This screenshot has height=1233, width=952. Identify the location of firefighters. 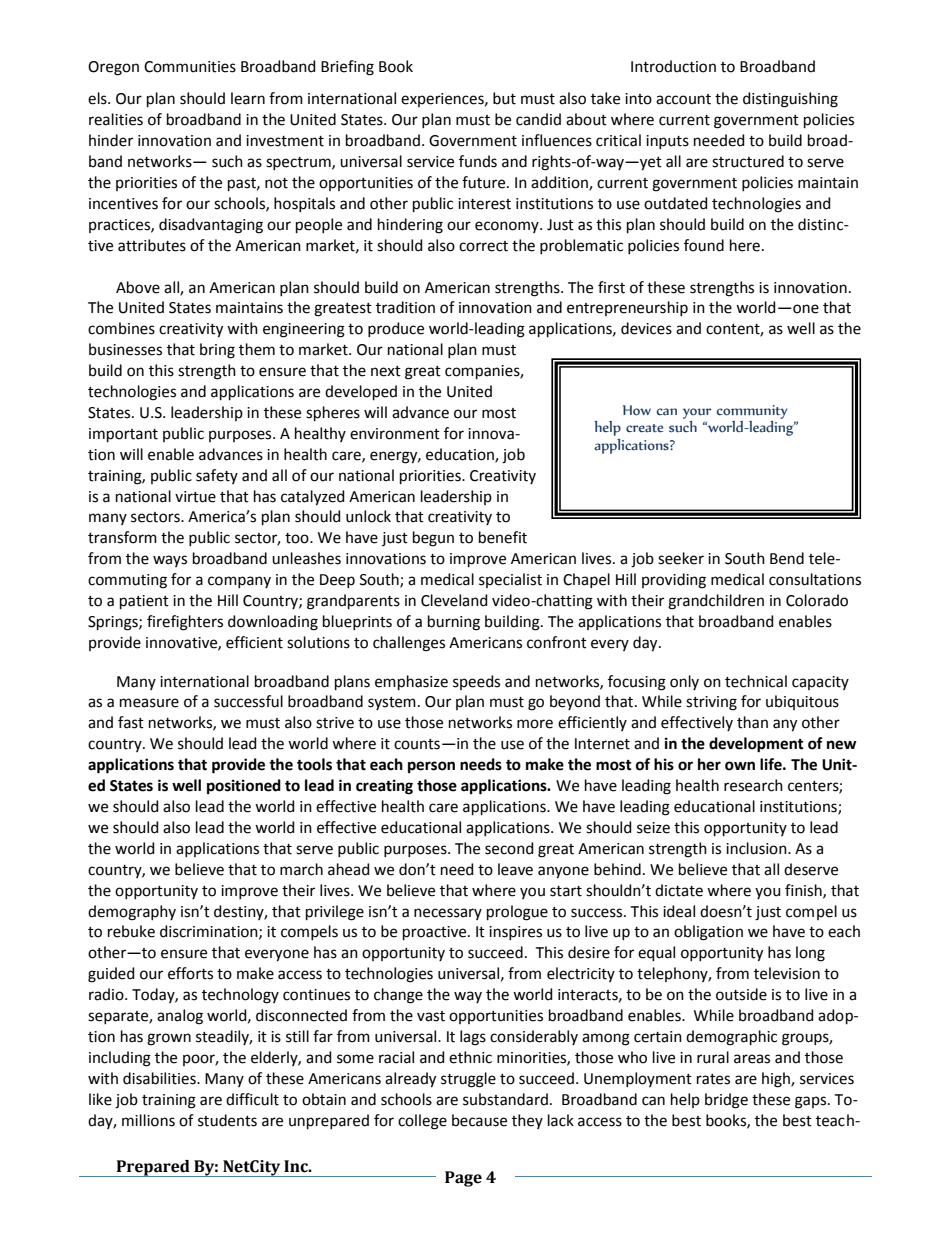
(185, 623).
